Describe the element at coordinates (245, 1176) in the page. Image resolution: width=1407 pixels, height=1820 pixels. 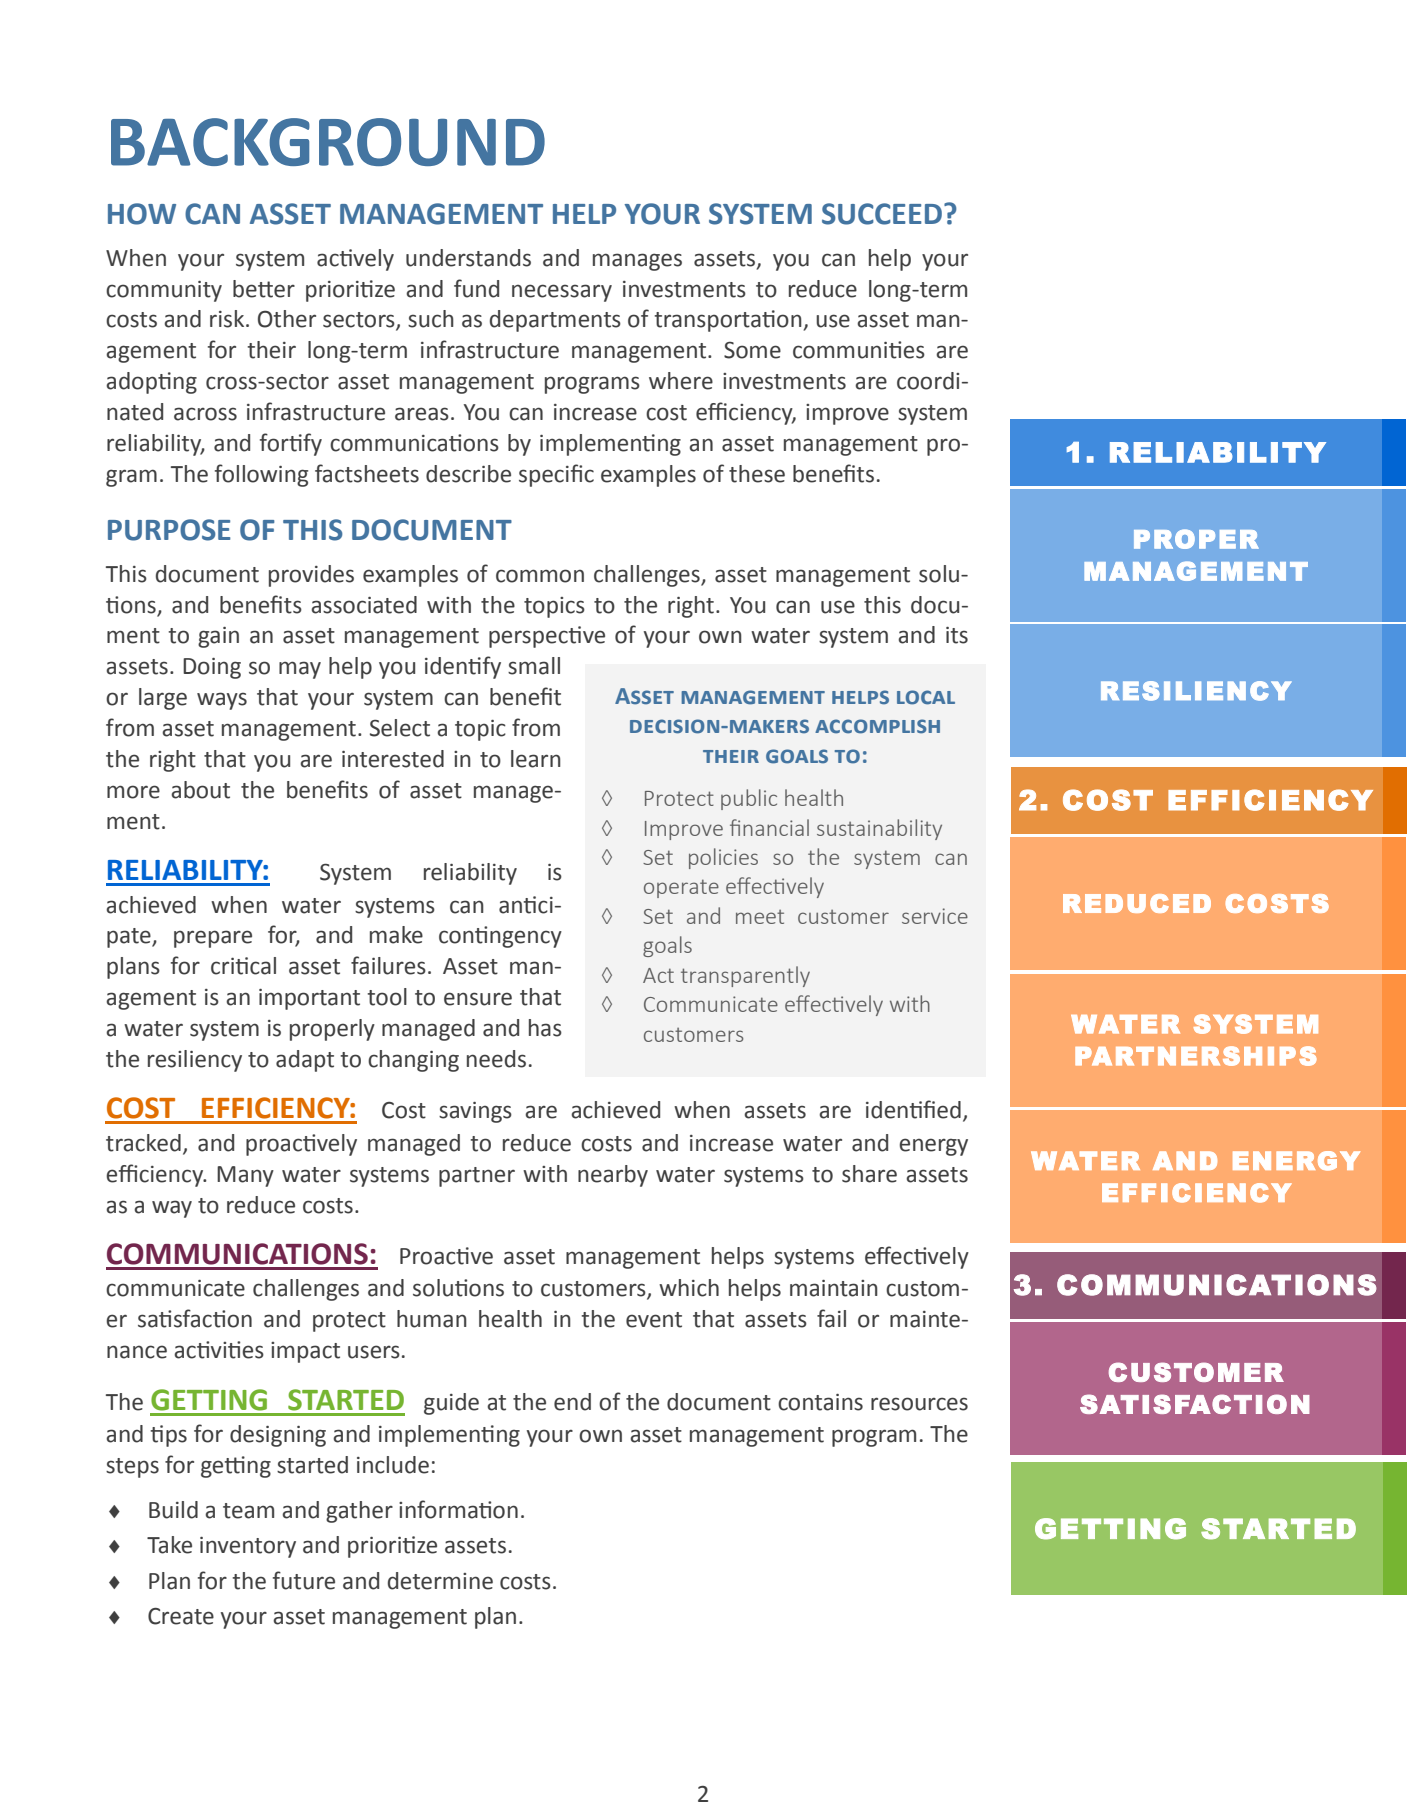
I see `Many` at that location.
